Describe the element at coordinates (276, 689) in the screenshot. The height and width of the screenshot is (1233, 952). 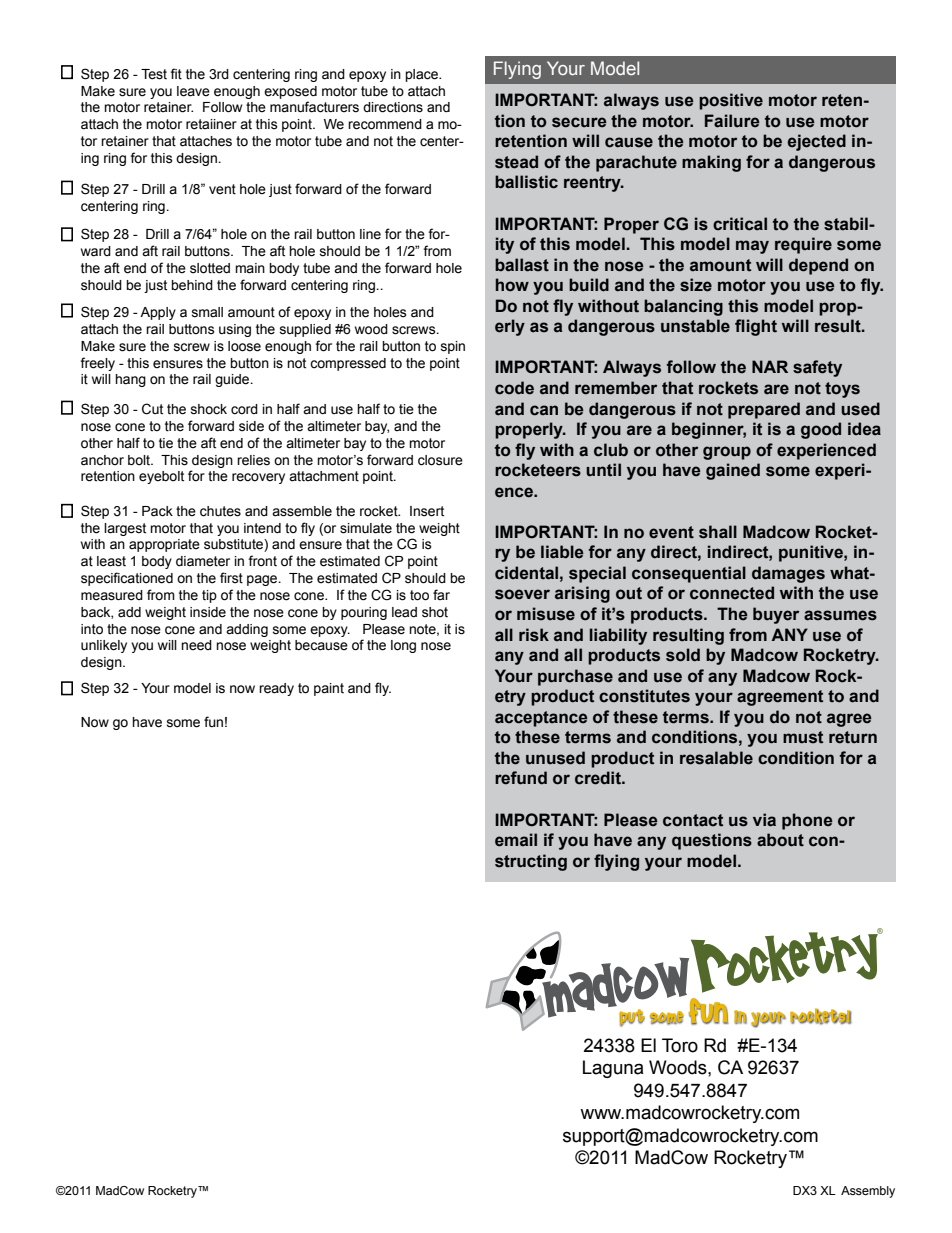
I see `ready` at that location.
